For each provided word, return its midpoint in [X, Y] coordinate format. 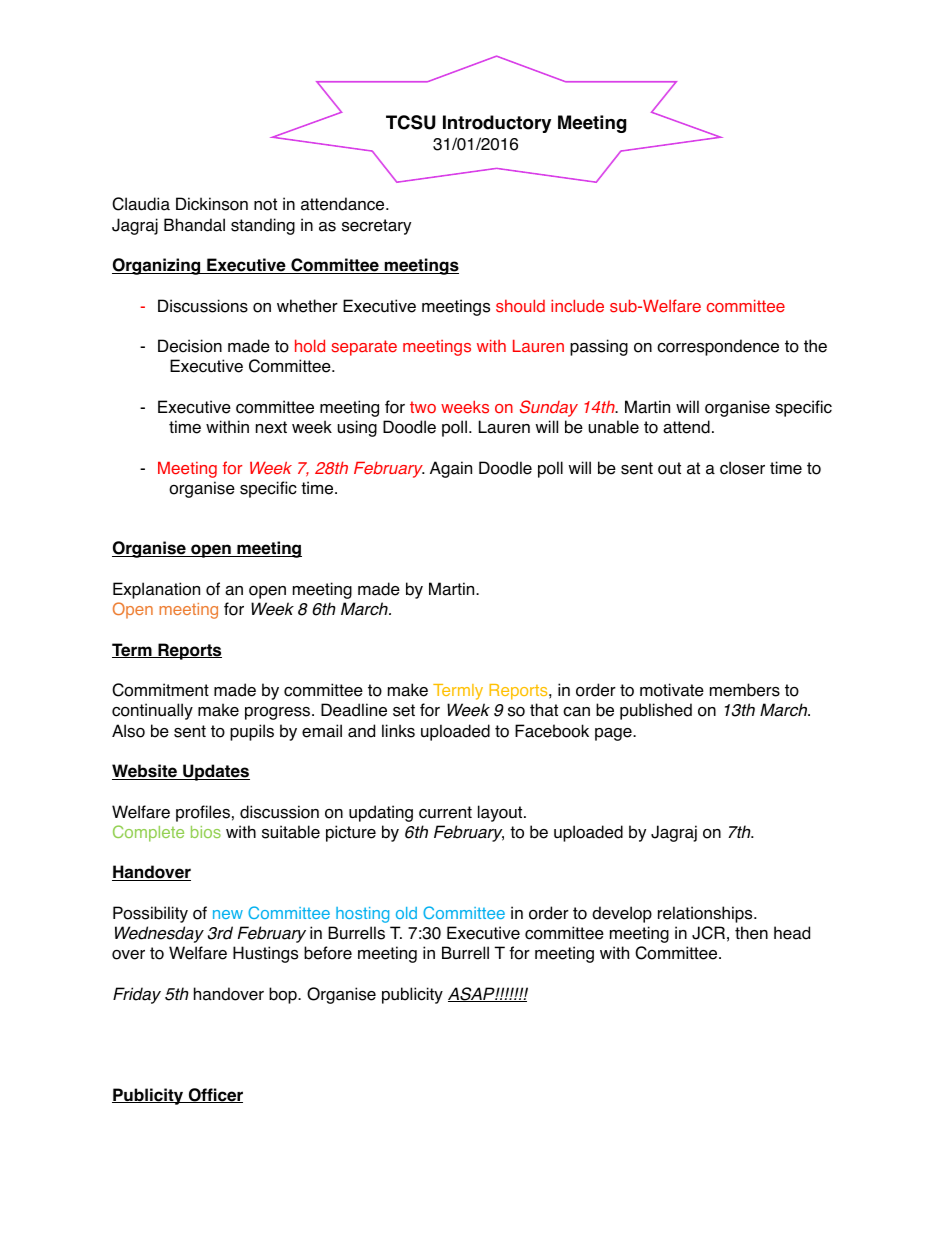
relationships [706, 914]
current [445, 812]
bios [206, 832]
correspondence [718, 347]
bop [284, 995]
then [751, 933]
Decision [190, 346]
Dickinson [212, 204]
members [745, 690]
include [577, 305]
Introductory [497, 124]
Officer [214, 1095]
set [404, 710]
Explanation [156, 590]
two [423, 407]
